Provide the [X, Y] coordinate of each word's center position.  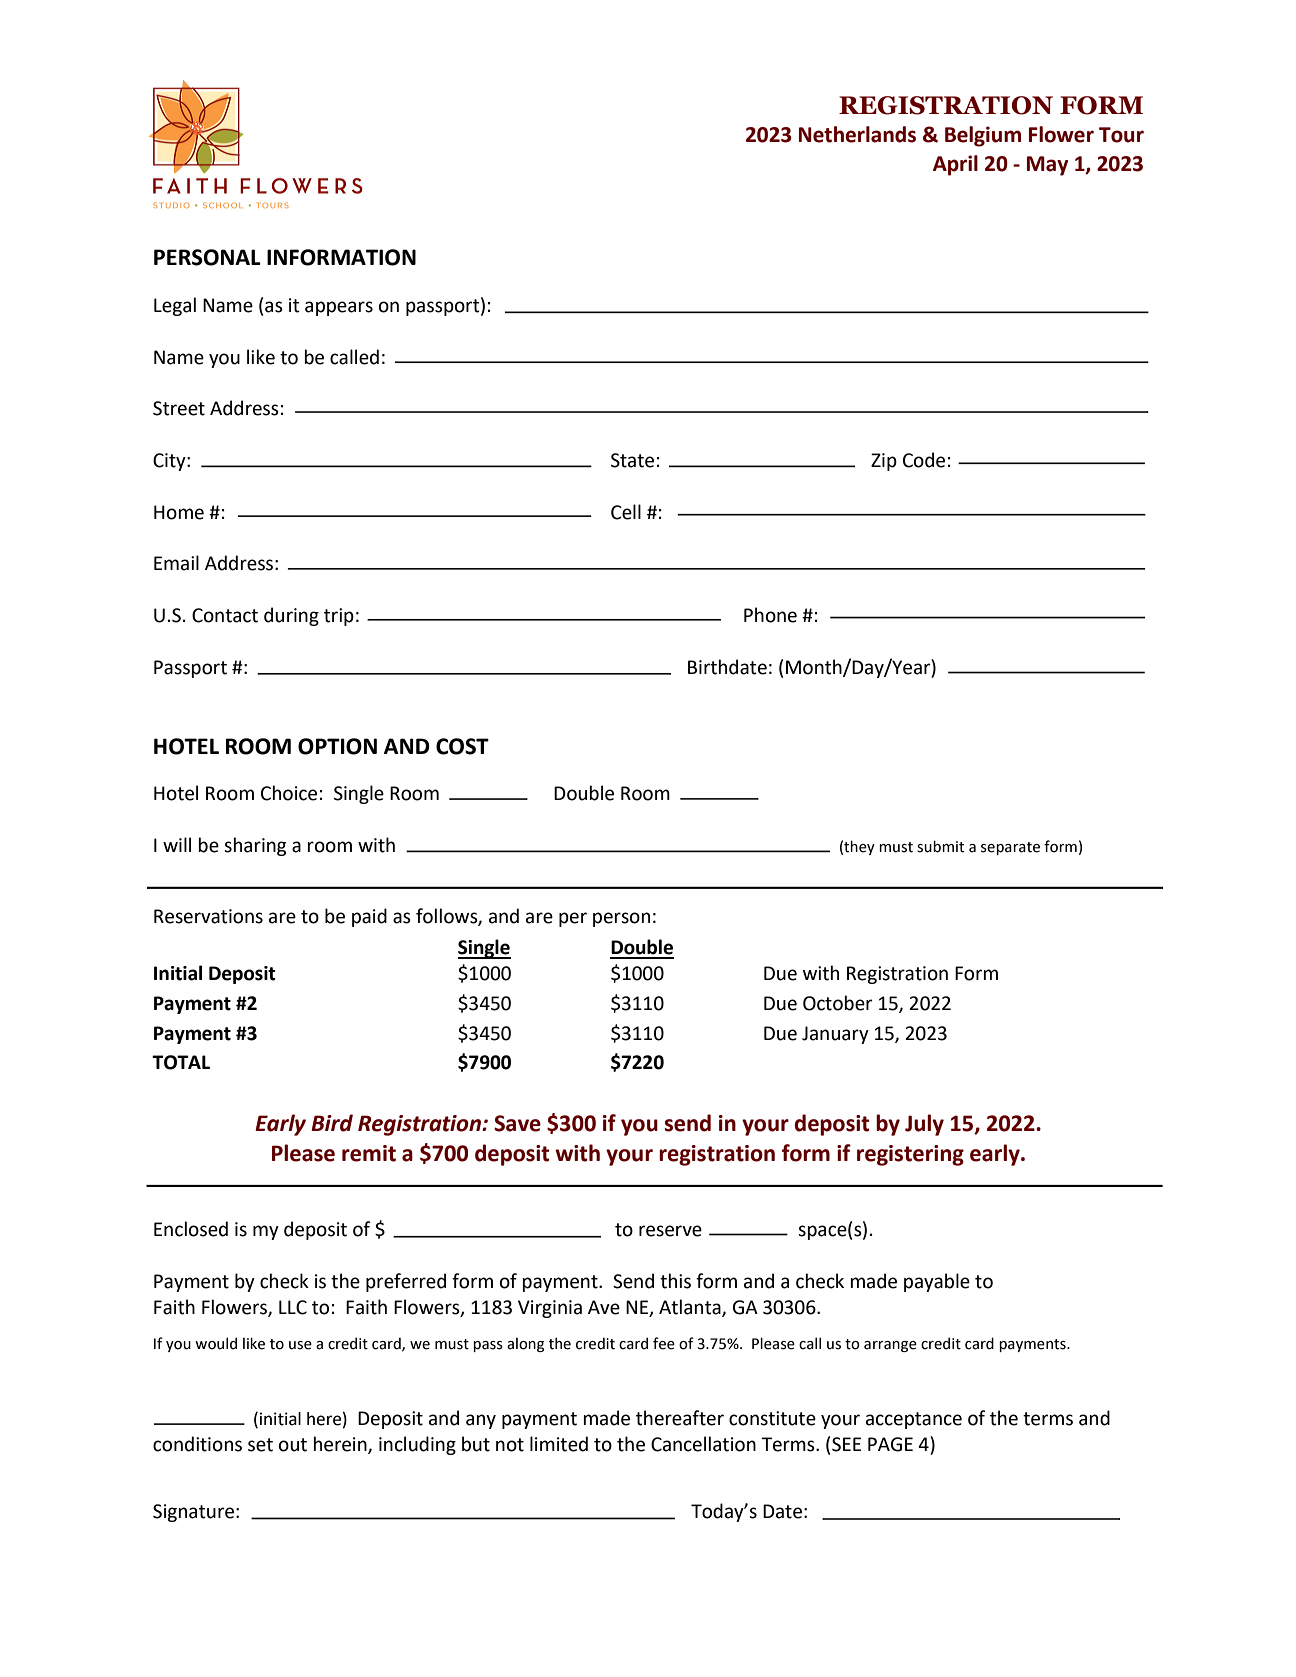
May [1047, 166]
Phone [770, 615]
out [293, 1445]
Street [179, 408]
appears [339, 308]
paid [369, 917]
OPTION [337, 746]
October [837, 1003]
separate [1010, 848]
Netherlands [857, 134]
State [632, 460]
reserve [670, 1231]
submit [940, 846]
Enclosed [191, 1229]
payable [937, 1282]
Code [924, 460]
